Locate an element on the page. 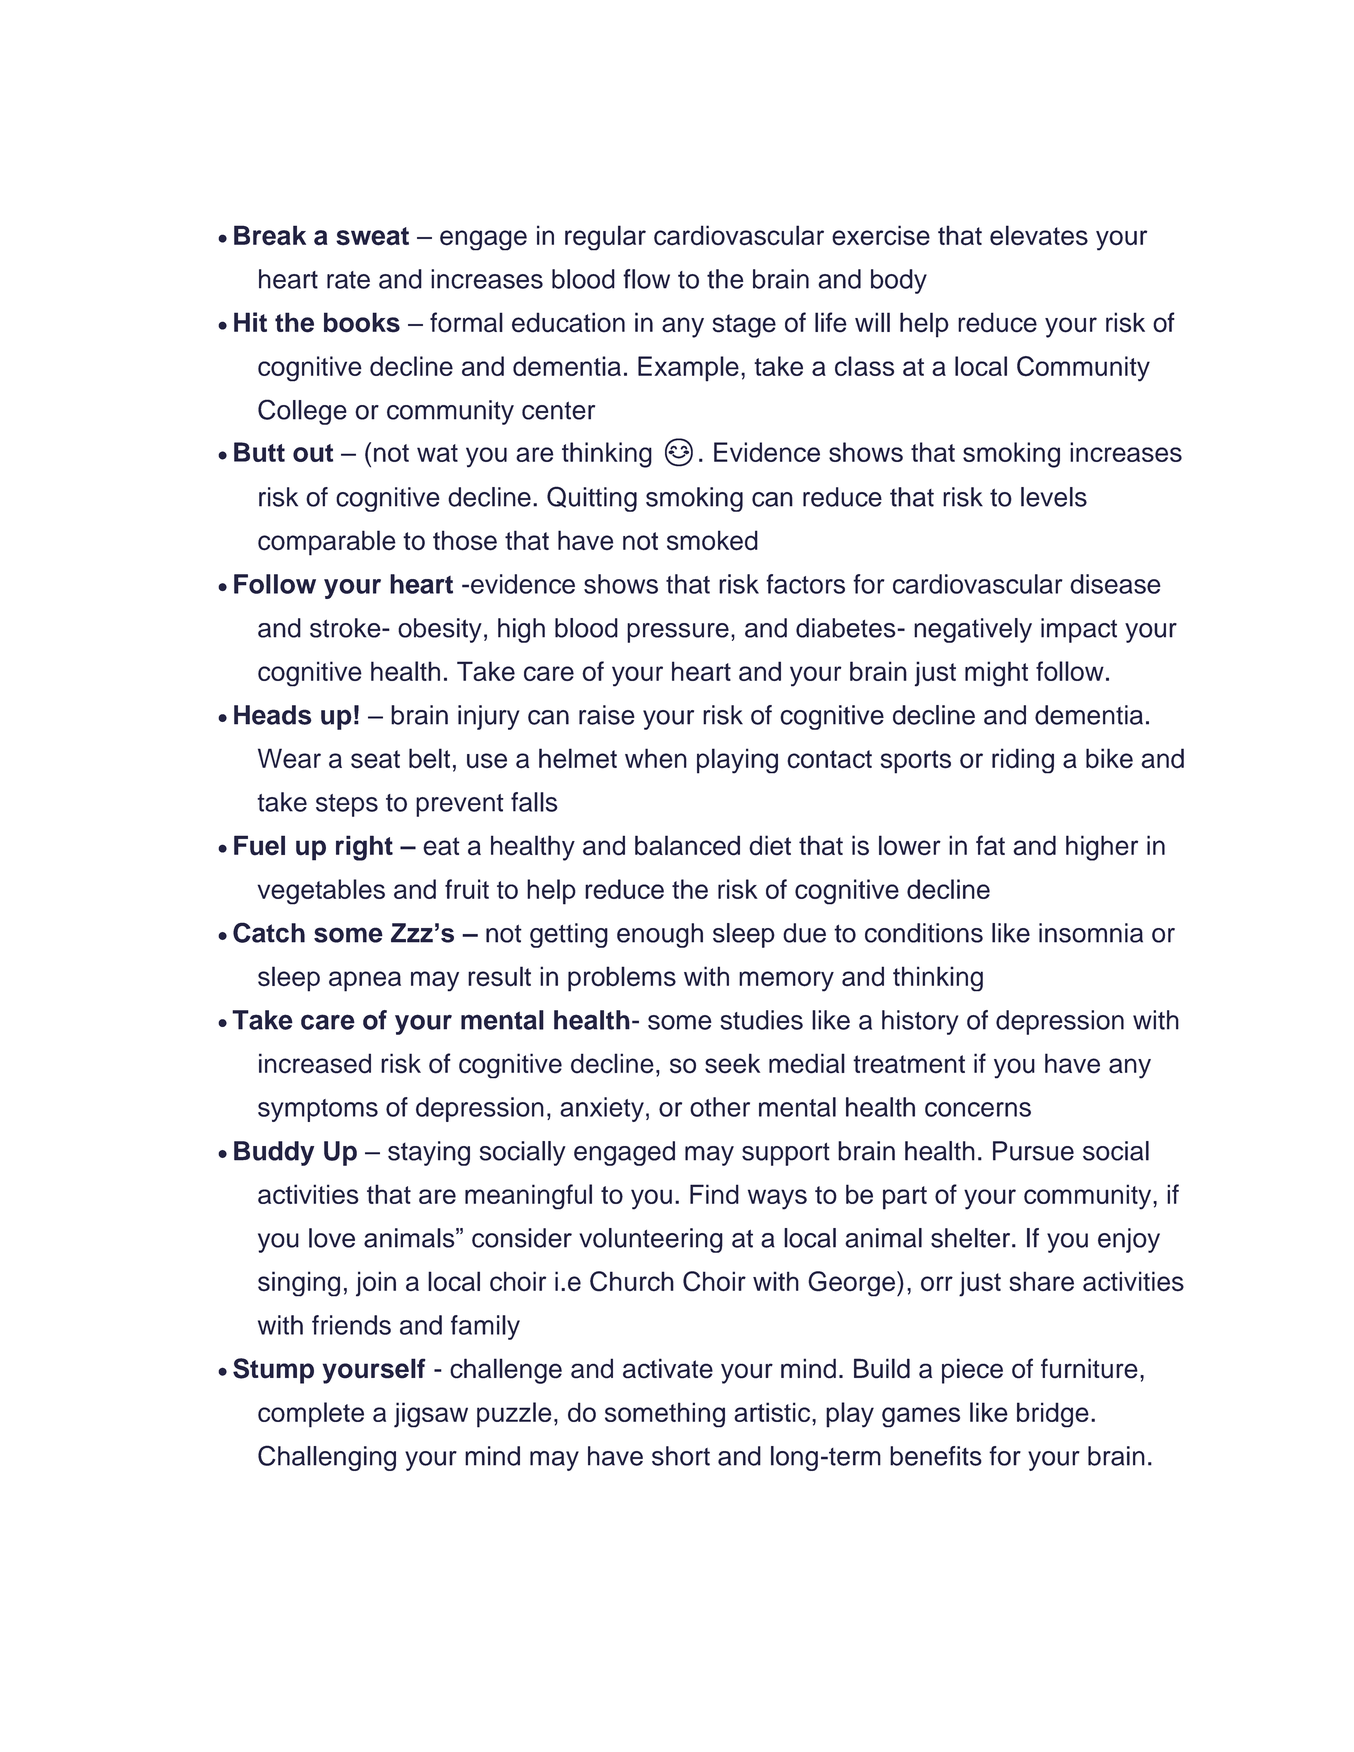 Image resolution: width=1354 pixels, height=1752 pixels. increased is located at coordinates (315, 1063).
